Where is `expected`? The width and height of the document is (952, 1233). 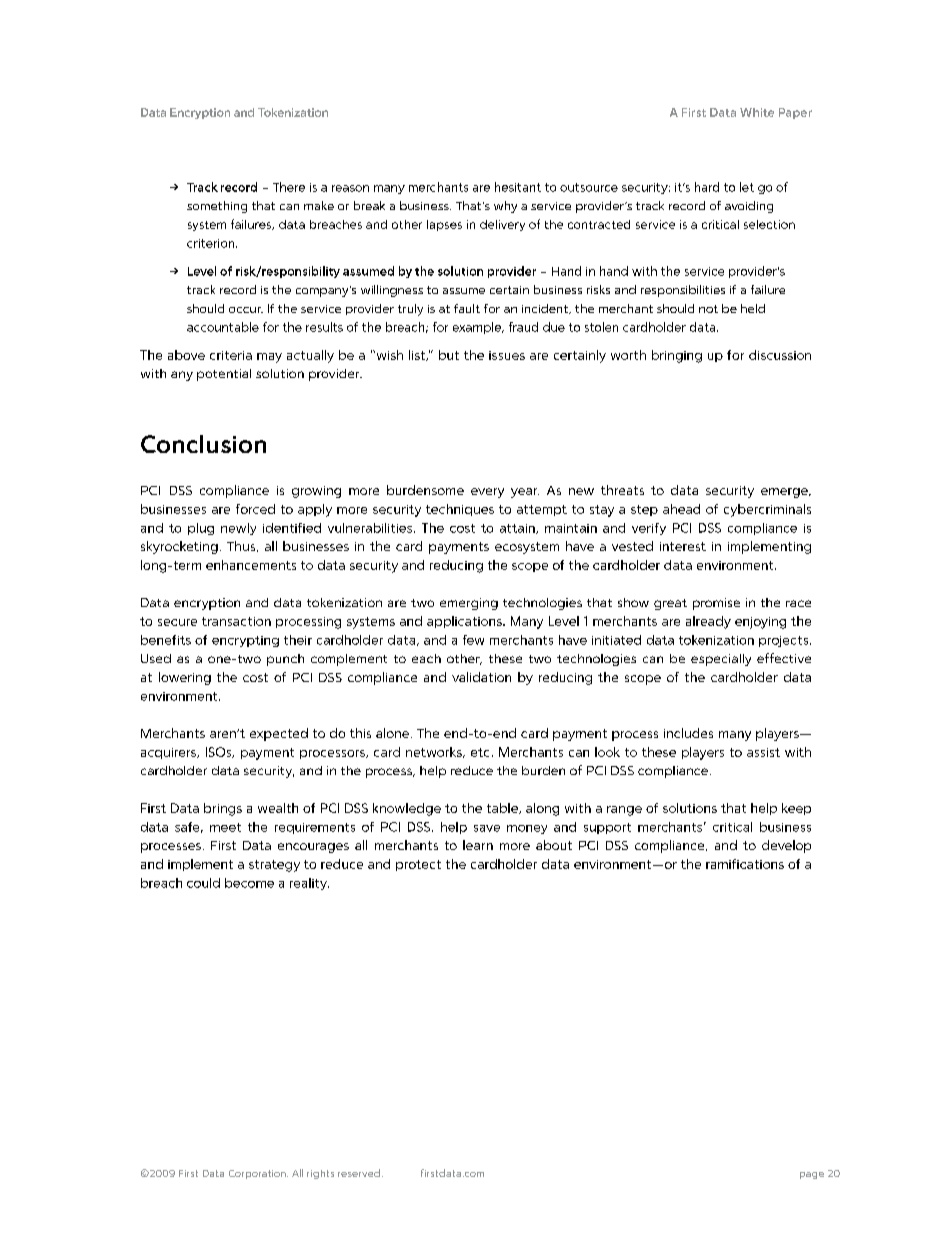
expected is located at coordinates (279, 734).
